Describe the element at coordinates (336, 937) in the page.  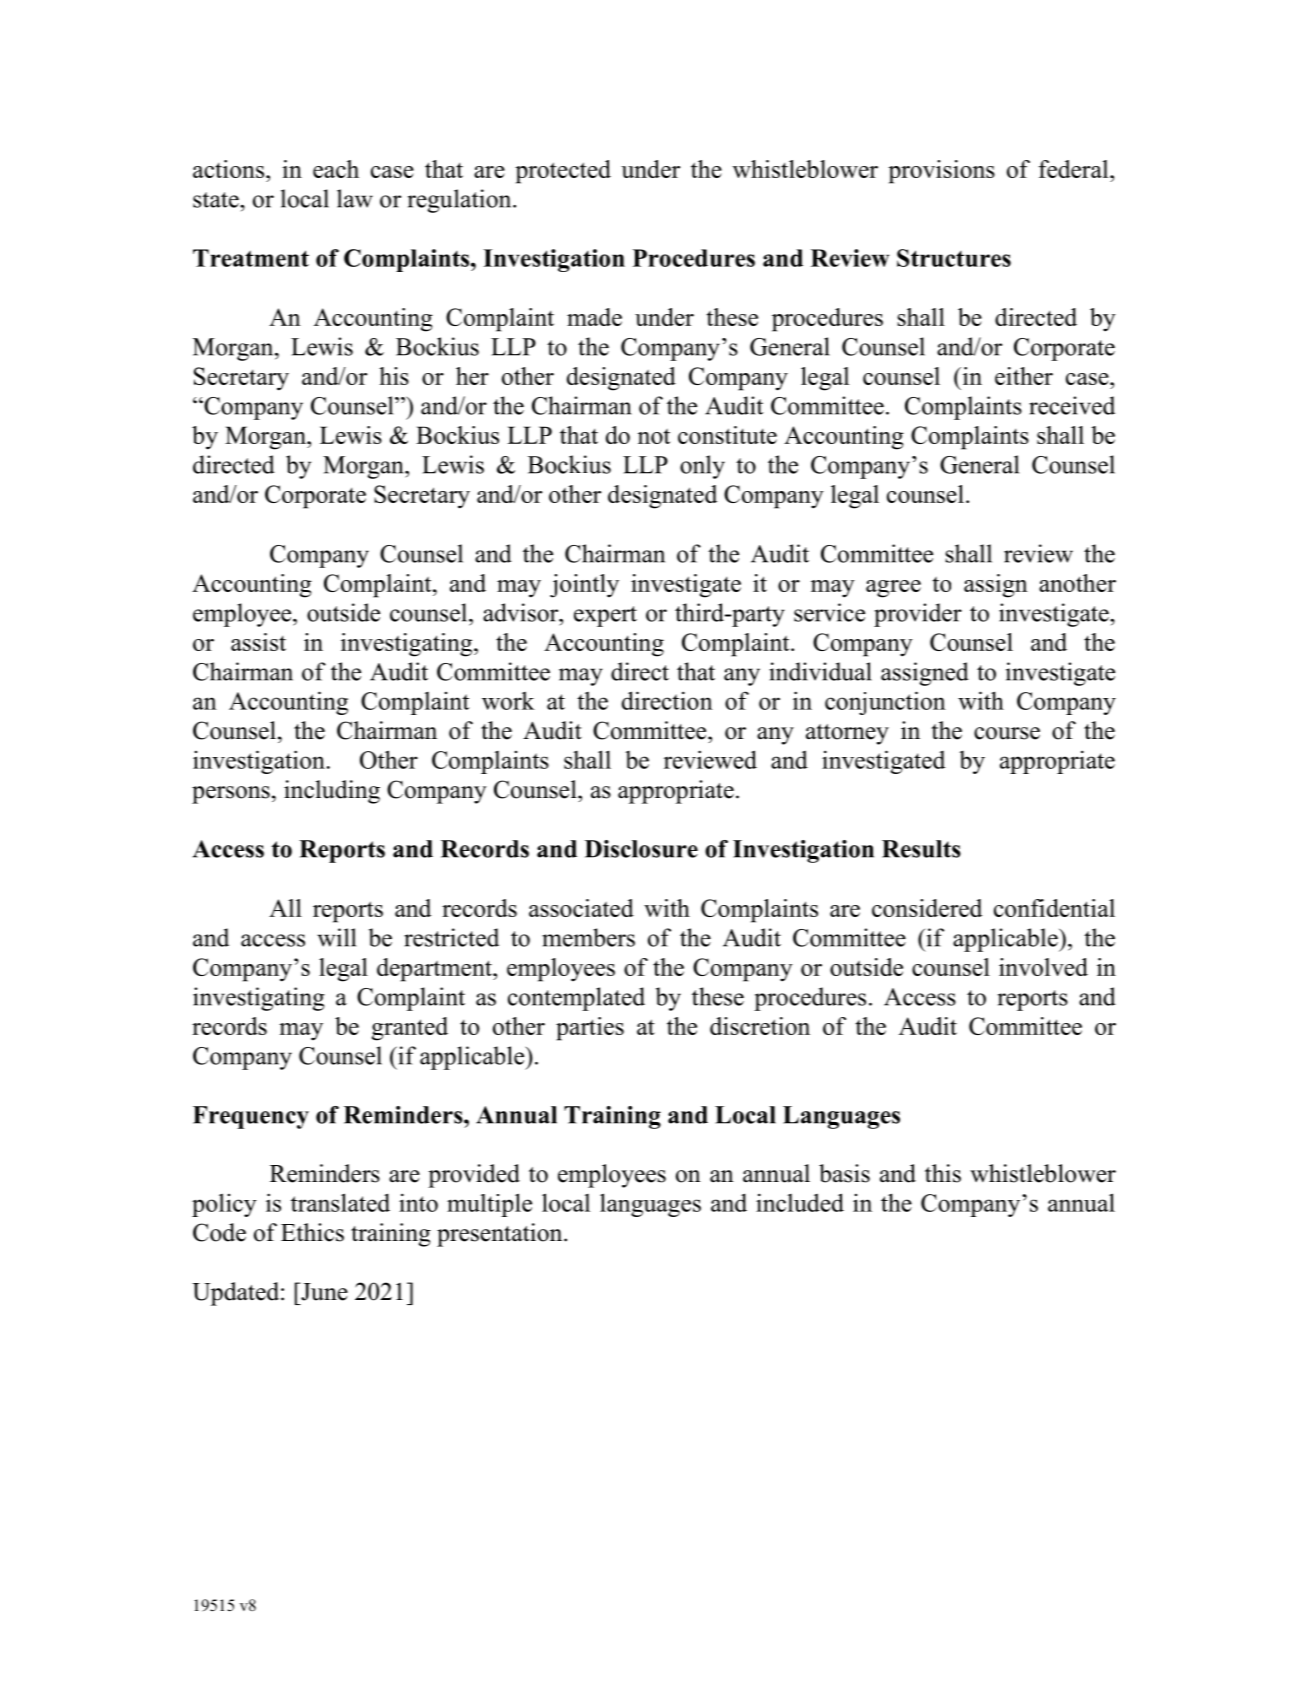
I see `will` at that location.
